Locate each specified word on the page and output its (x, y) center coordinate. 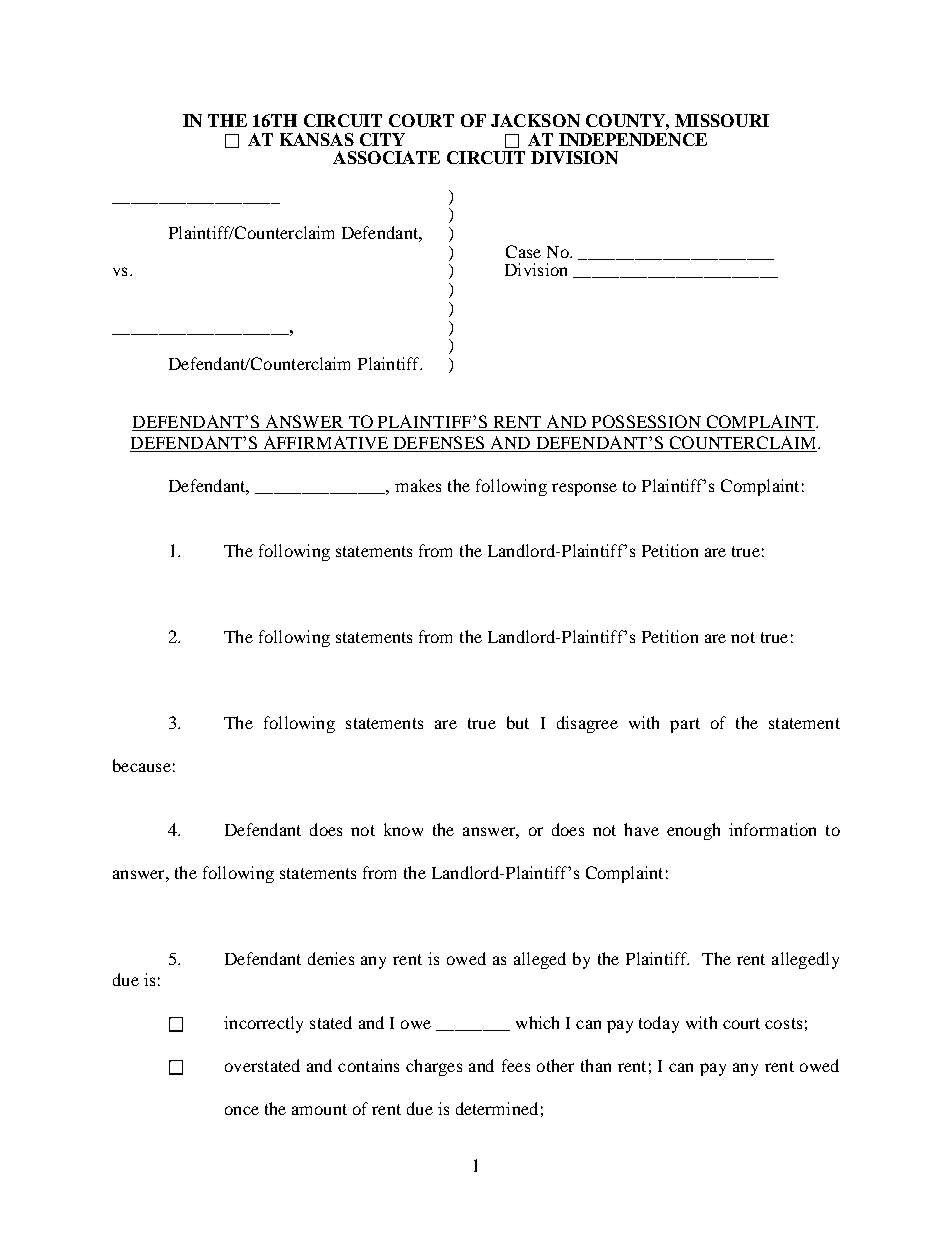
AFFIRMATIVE (326, 444)
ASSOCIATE (386, 157)
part (685, 725)
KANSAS (317, 139)
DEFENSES (439, 444)
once (242, 1110)
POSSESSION (646, 423)
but (518, 722)
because (142, 765)
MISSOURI (722, 120)
